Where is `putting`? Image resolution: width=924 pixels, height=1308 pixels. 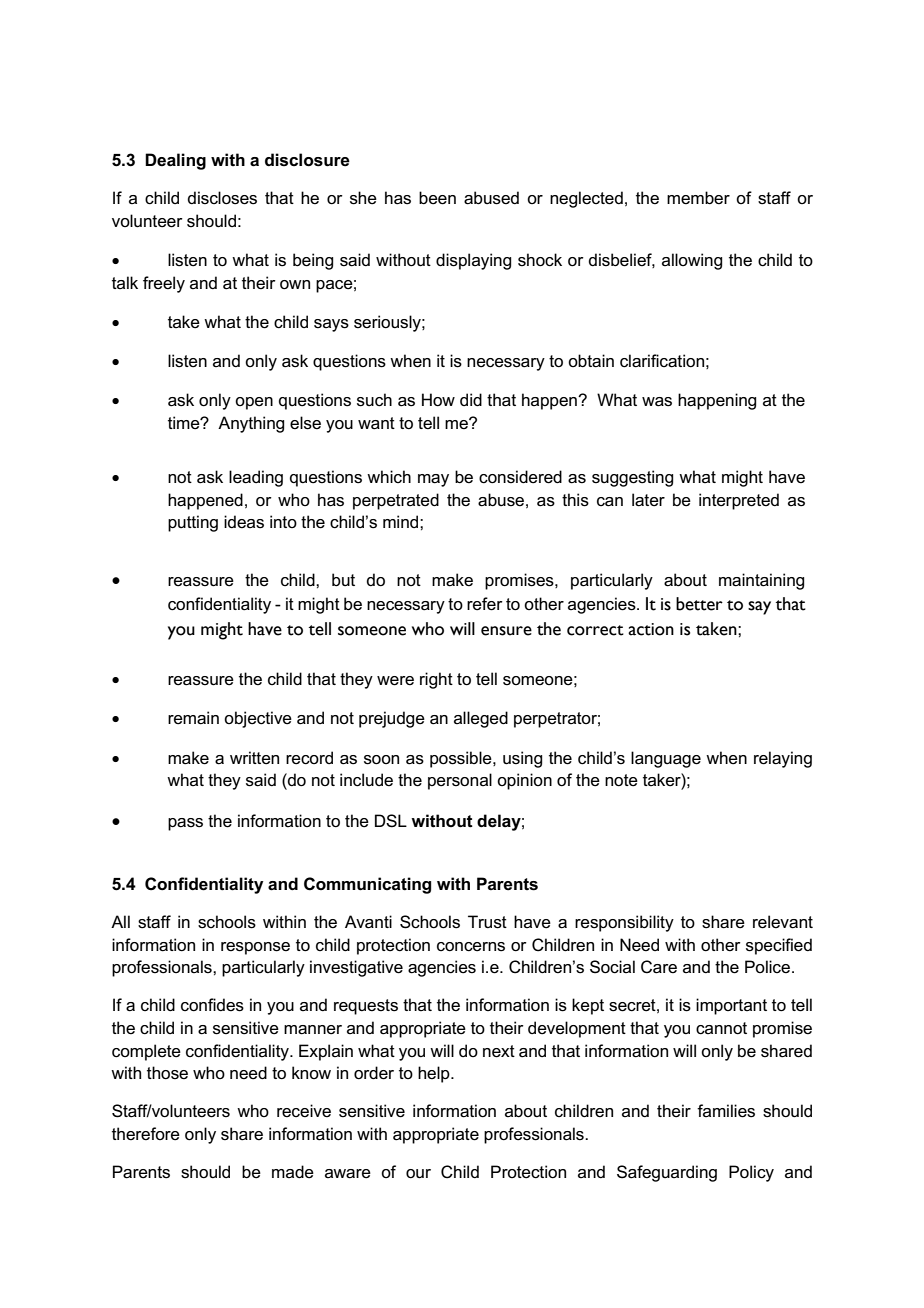
putting is located at coordinates (193, 523).
